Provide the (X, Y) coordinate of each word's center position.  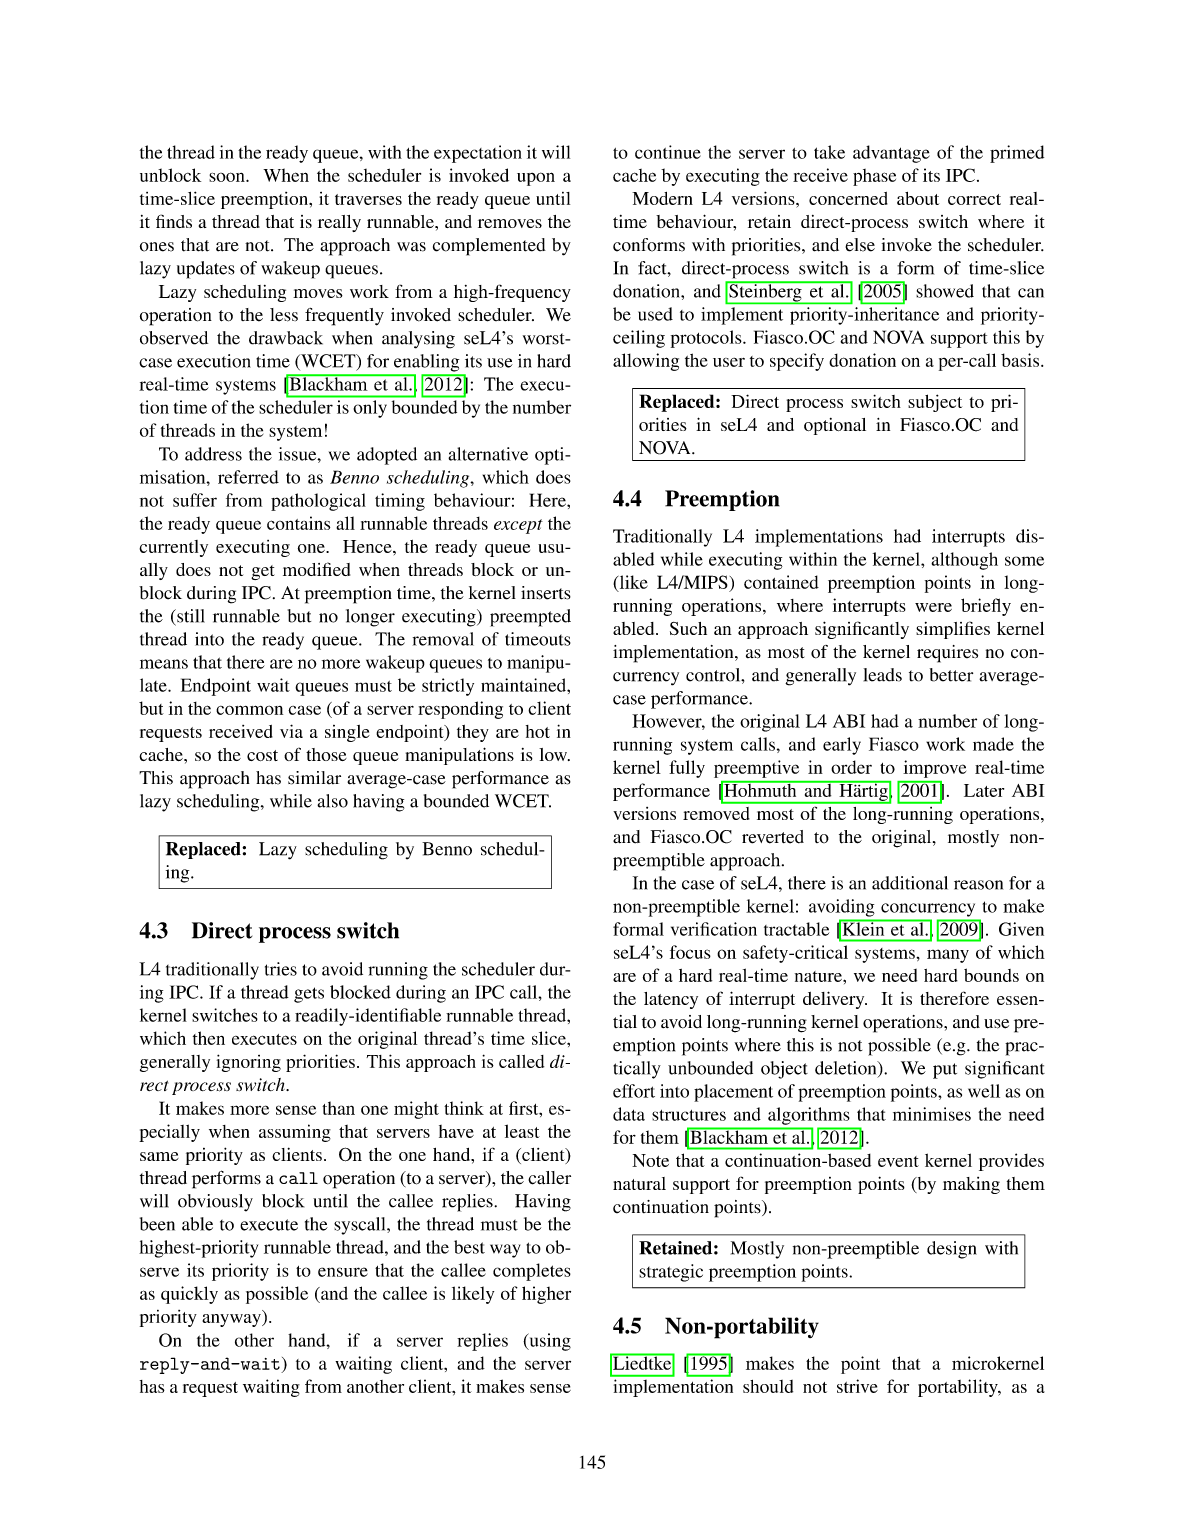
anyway (232, 1320)
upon (536, 179)
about (918, 198)
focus (690, 952)
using (549, 1342)
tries (281, 969)
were (933, 607)
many (948, 956)
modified (316, 569)
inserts (546, 593)
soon (228, 177)
